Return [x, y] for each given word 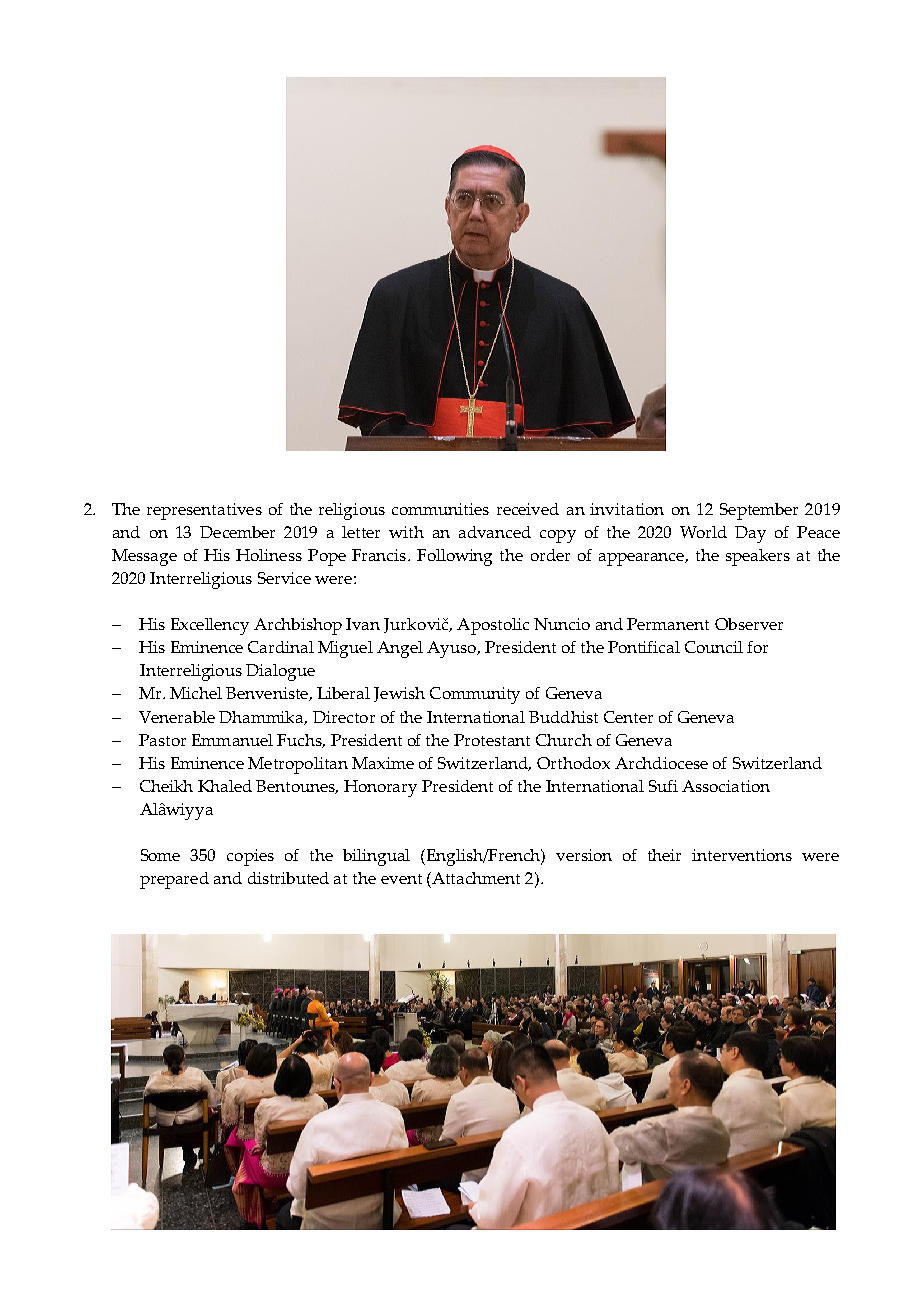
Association [726, 786]
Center [628, 717]
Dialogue [280, 672]
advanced [495, 532]
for [757, 647]
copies [250, 857]
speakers [758, 557]
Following [454, 557]
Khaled [225, 786]
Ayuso [453, 649]
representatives [204, 511]
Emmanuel [232, 740]
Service [284, 578]
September [759, 511]
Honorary [380, 788]
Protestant [492, 740]
